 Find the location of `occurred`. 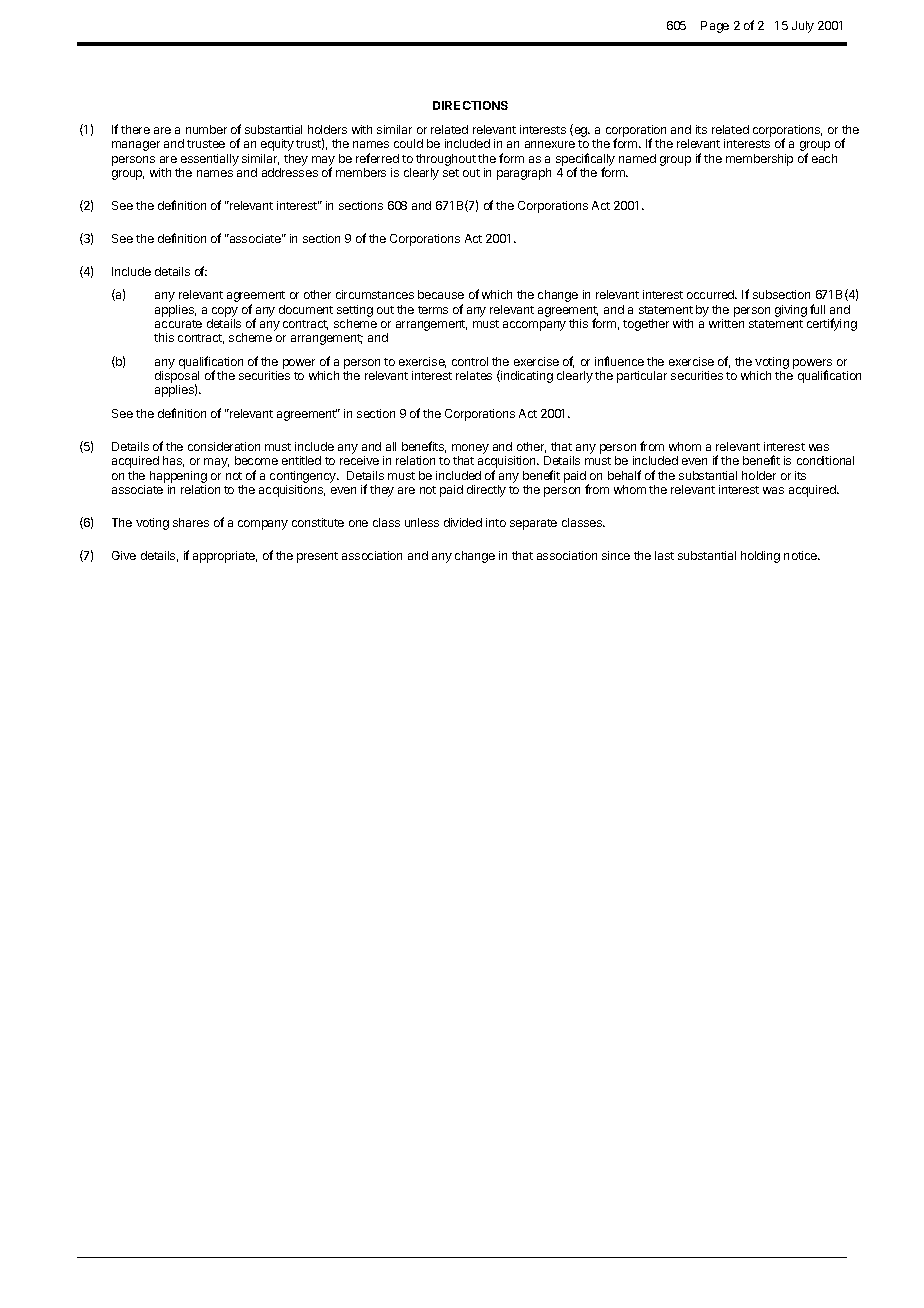

occurred is located at coordinates (712, 294).
